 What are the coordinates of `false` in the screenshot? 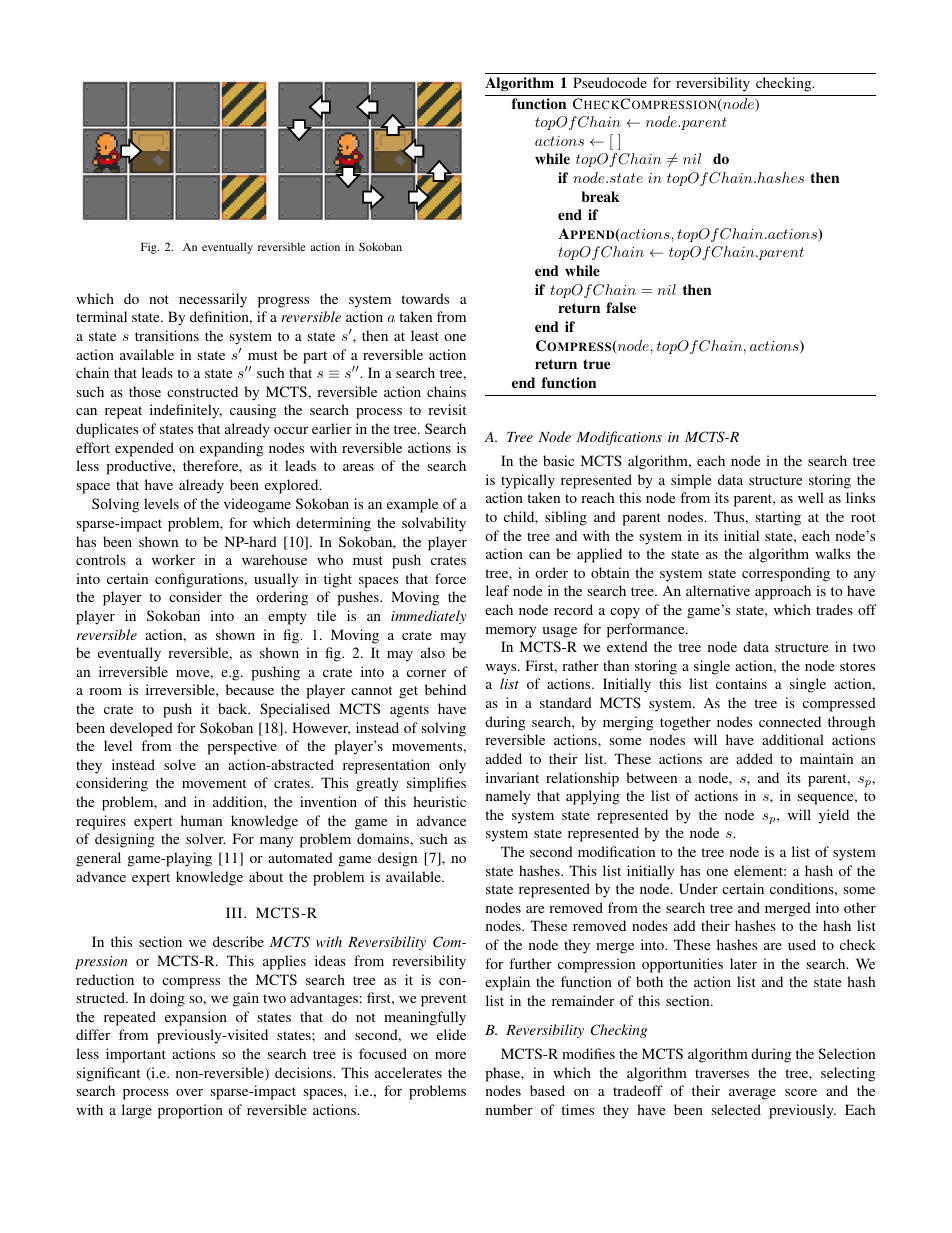 It's located at (621, 307).
